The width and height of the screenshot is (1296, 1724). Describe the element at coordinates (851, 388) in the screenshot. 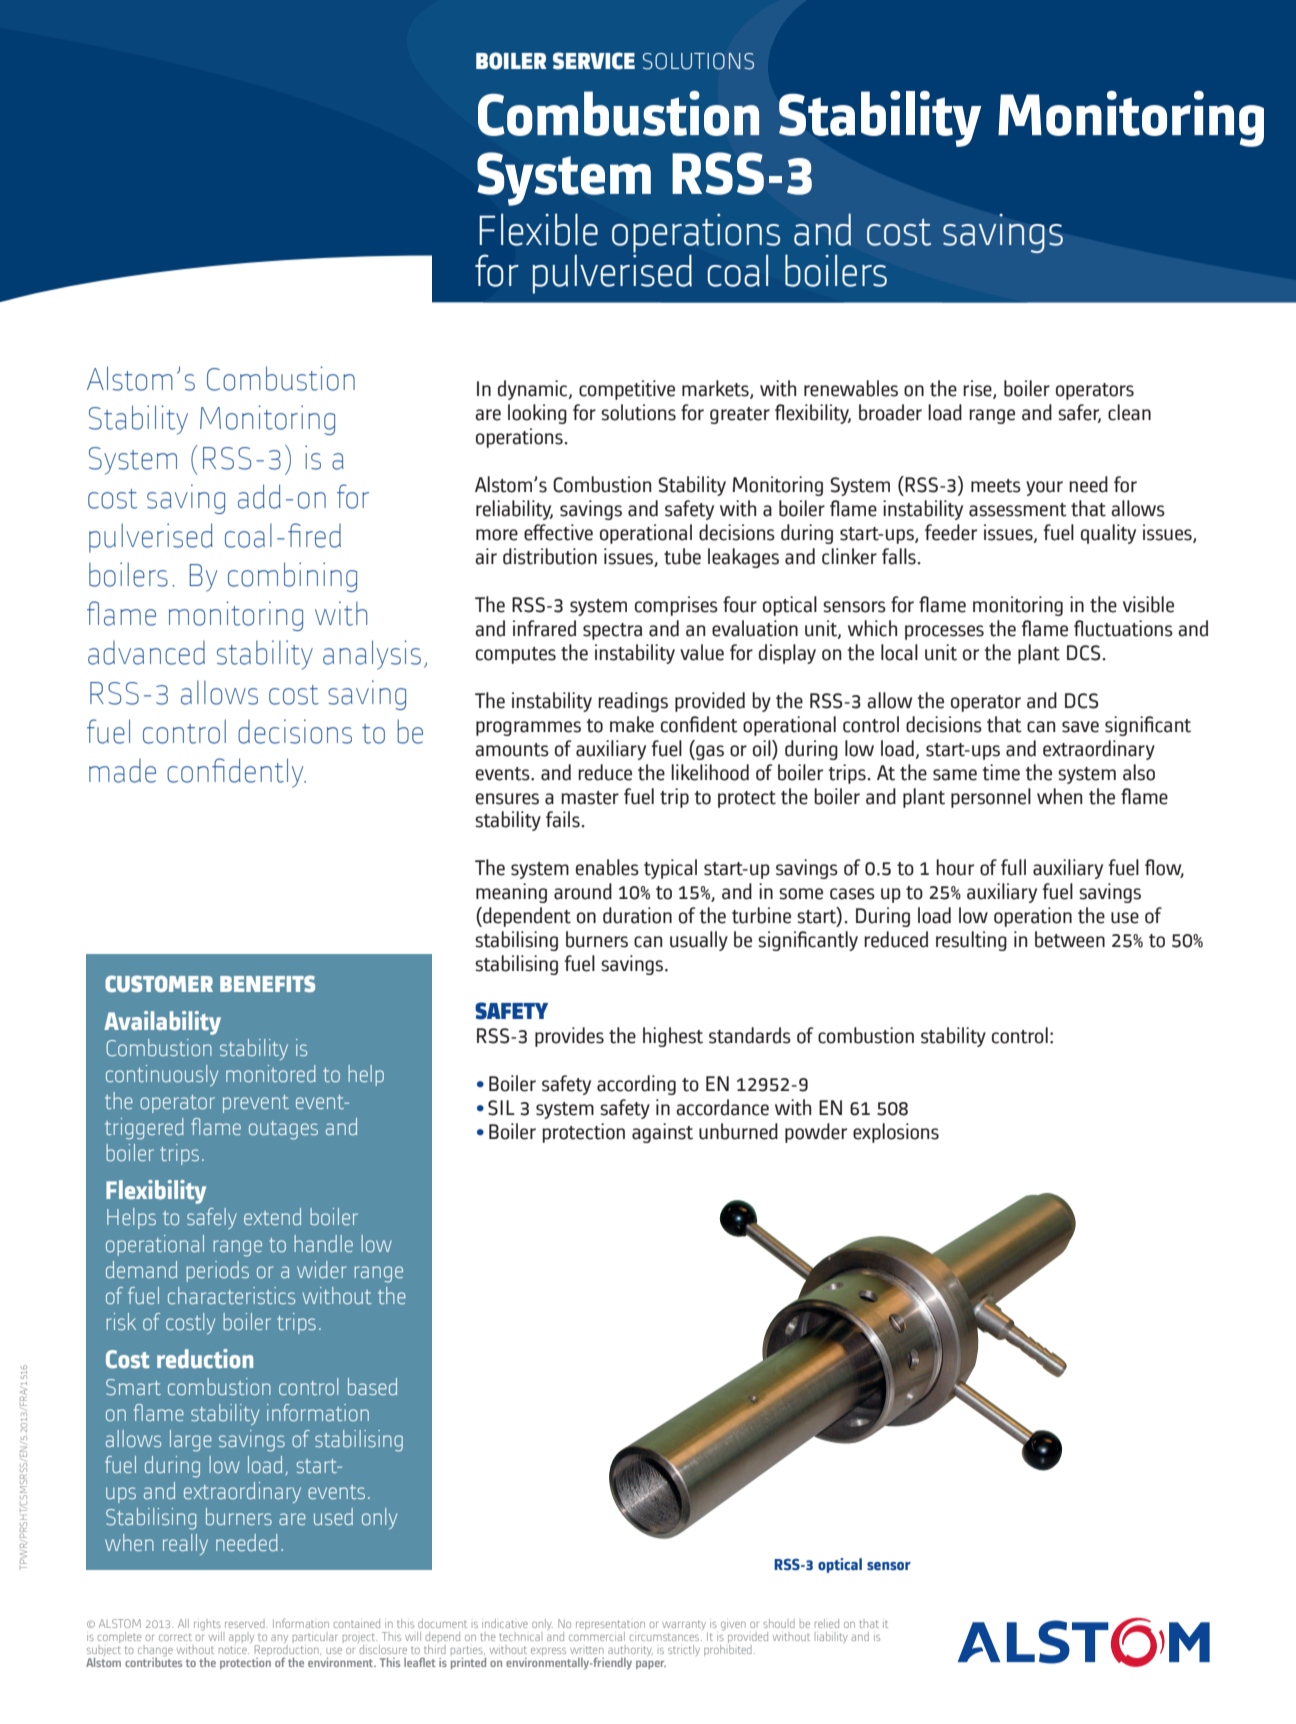

I see `renewables` at that location.
